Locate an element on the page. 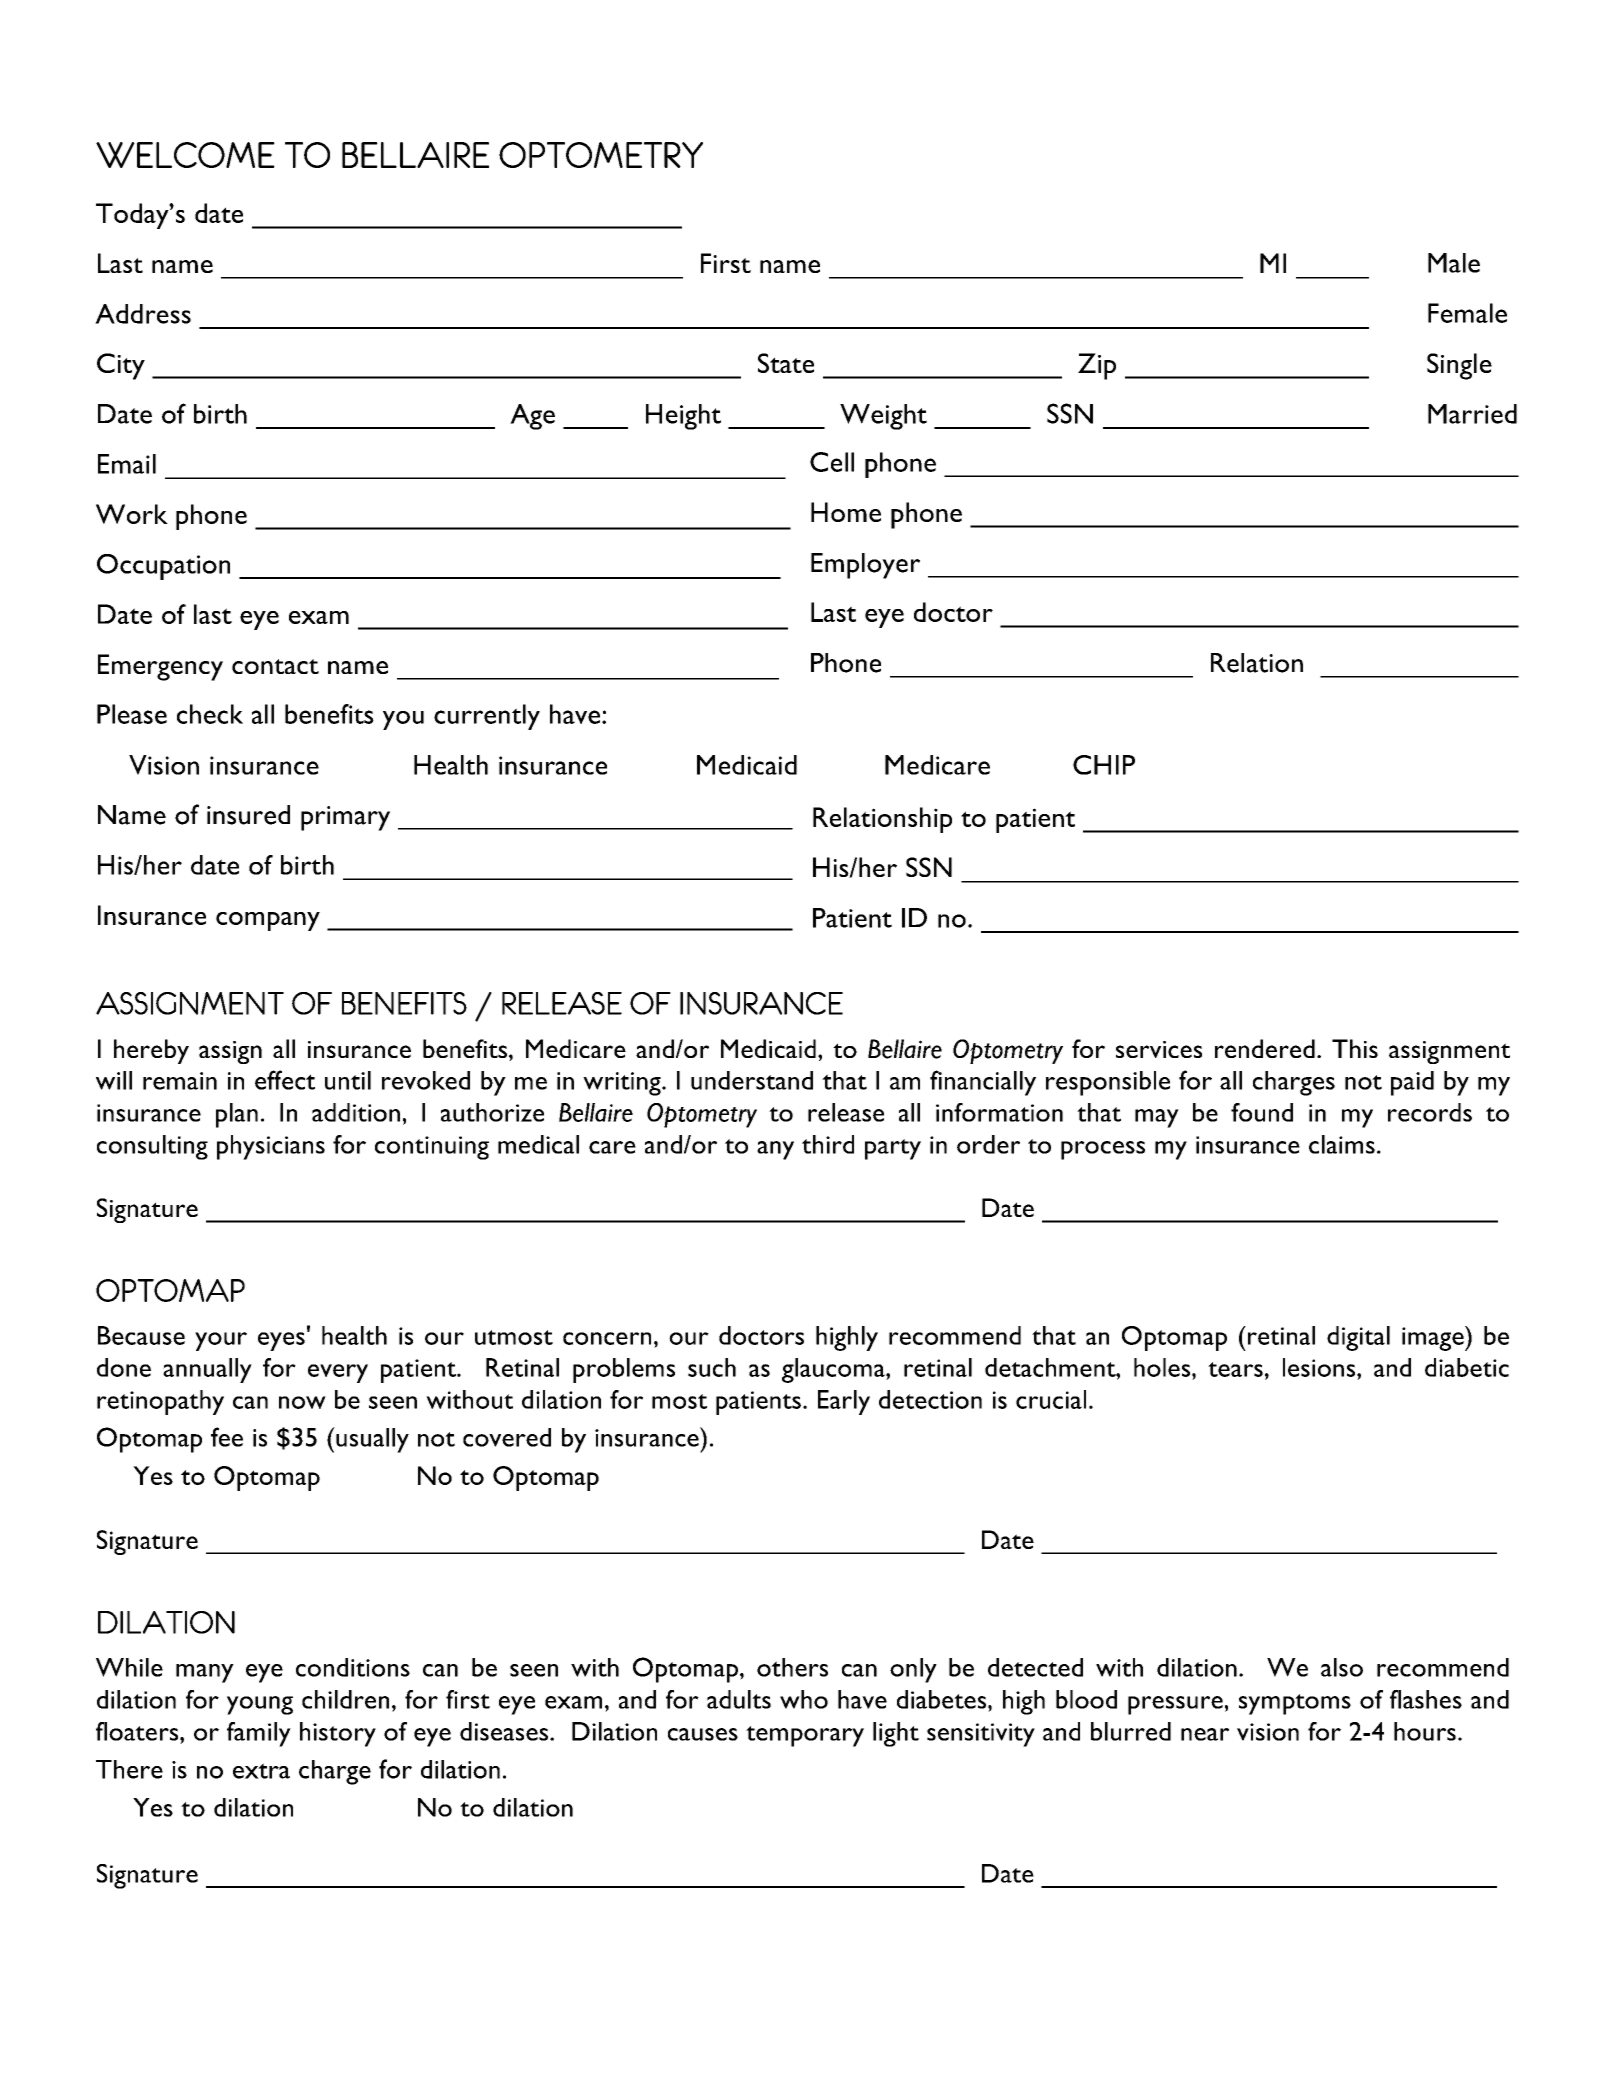 The height and width of the document is (2074, 1603). State is located at coordinates (786, 363).
